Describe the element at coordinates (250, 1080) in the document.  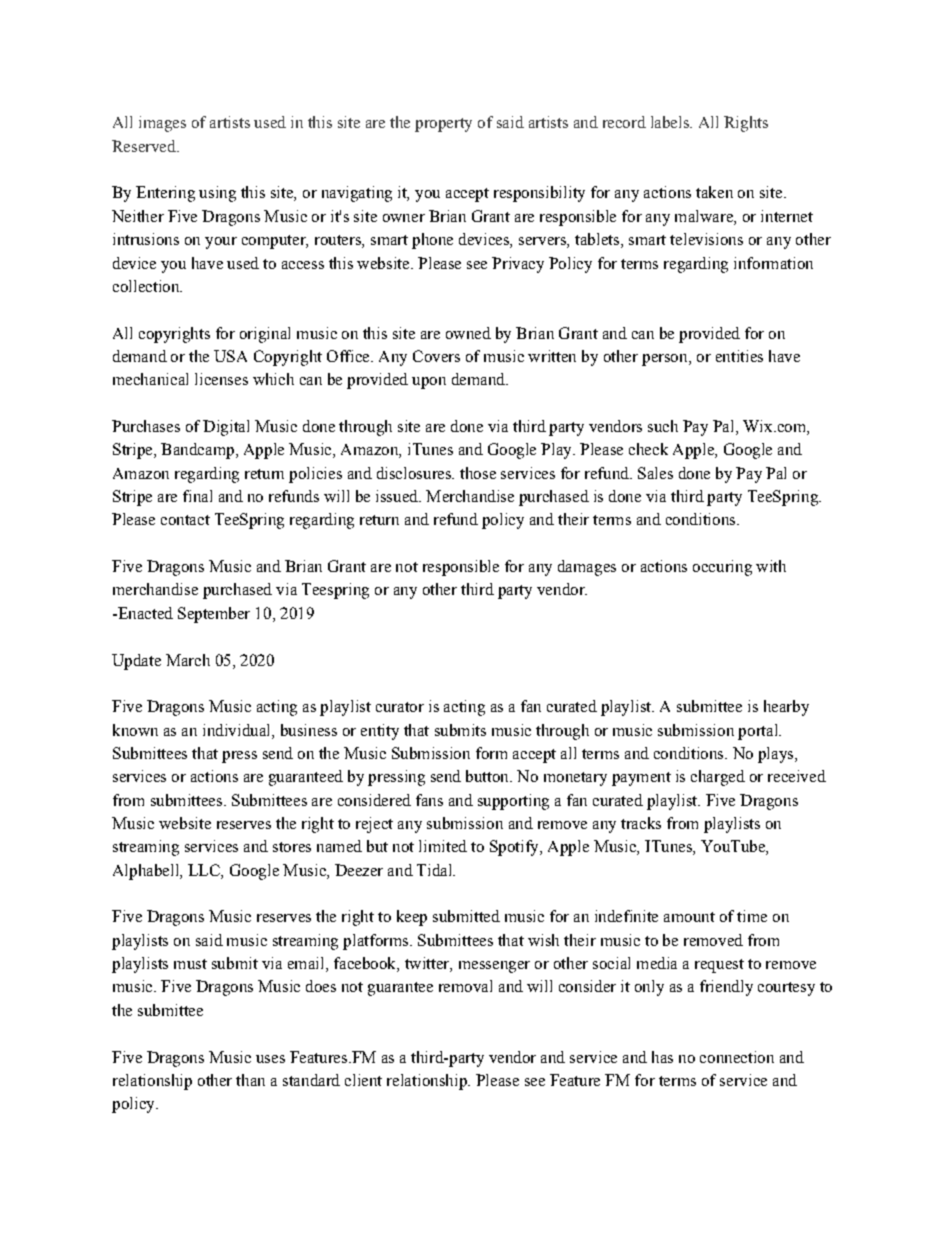
I see `than` at that location.
